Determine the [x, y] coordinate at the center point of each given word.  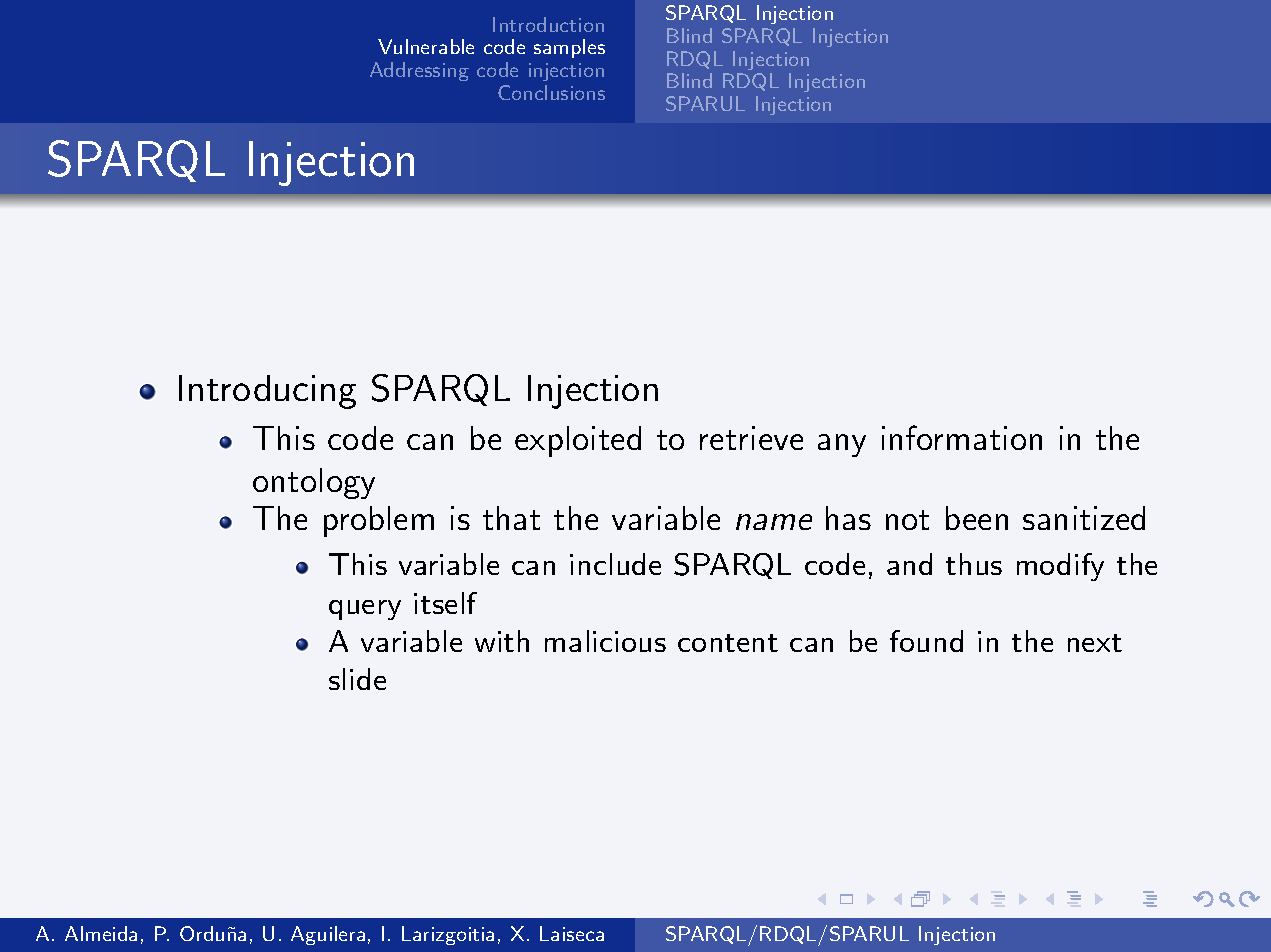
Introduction [548, 24]
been [977, 518]
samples [569, 48]
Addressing [419, 71]
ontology [314, 483]
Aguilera [328, 935]
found [926, 641]
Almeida [101, 933]
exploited [578, 441]
